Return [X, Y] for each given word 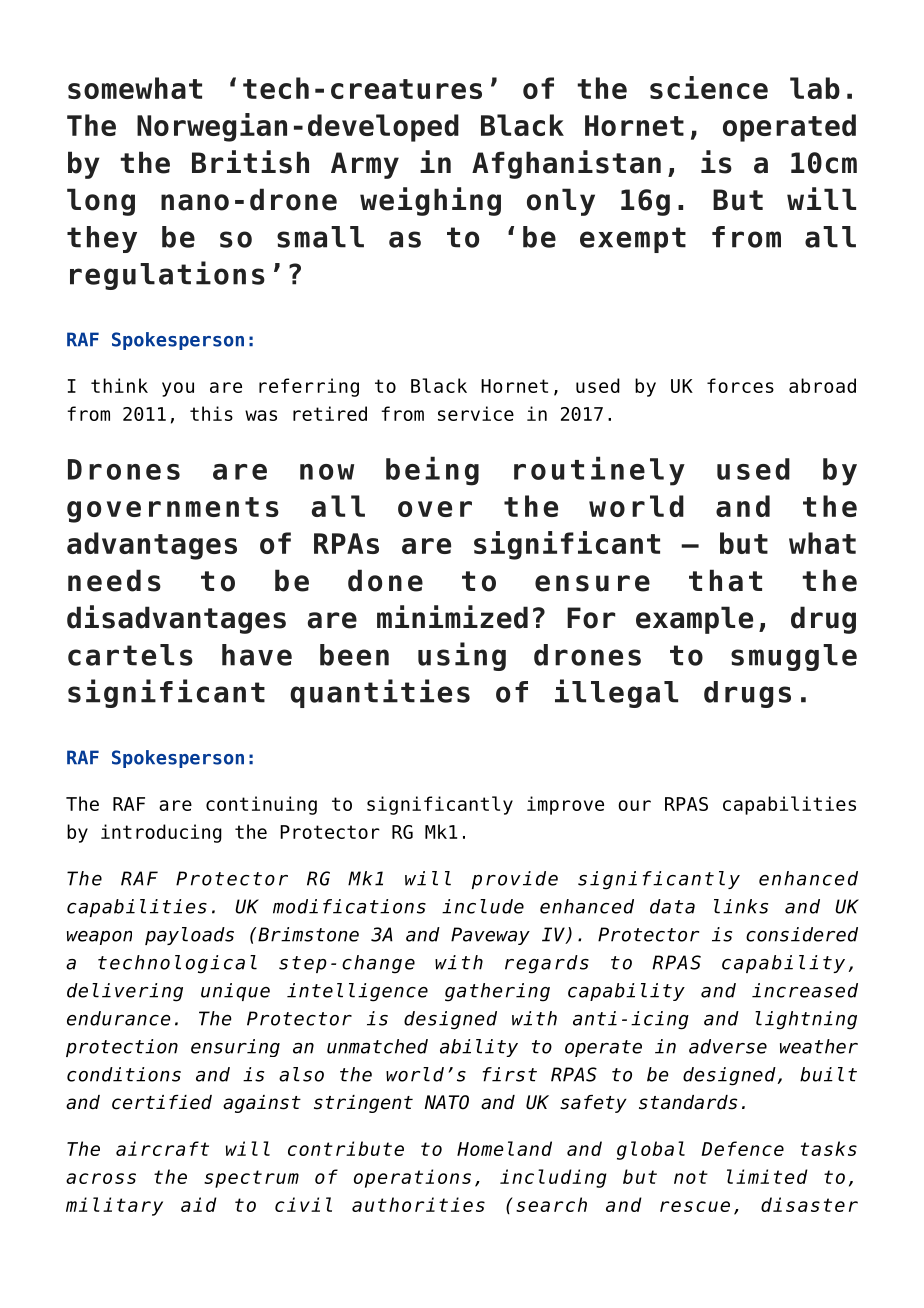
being [432, 471]
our [634, 805]
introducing [161, 833]
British [250, 162]
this [211, 413]
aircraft [162, 1148]
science [709, 87]
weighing [430, 201]
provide [515, 880]
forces [740, 385]
